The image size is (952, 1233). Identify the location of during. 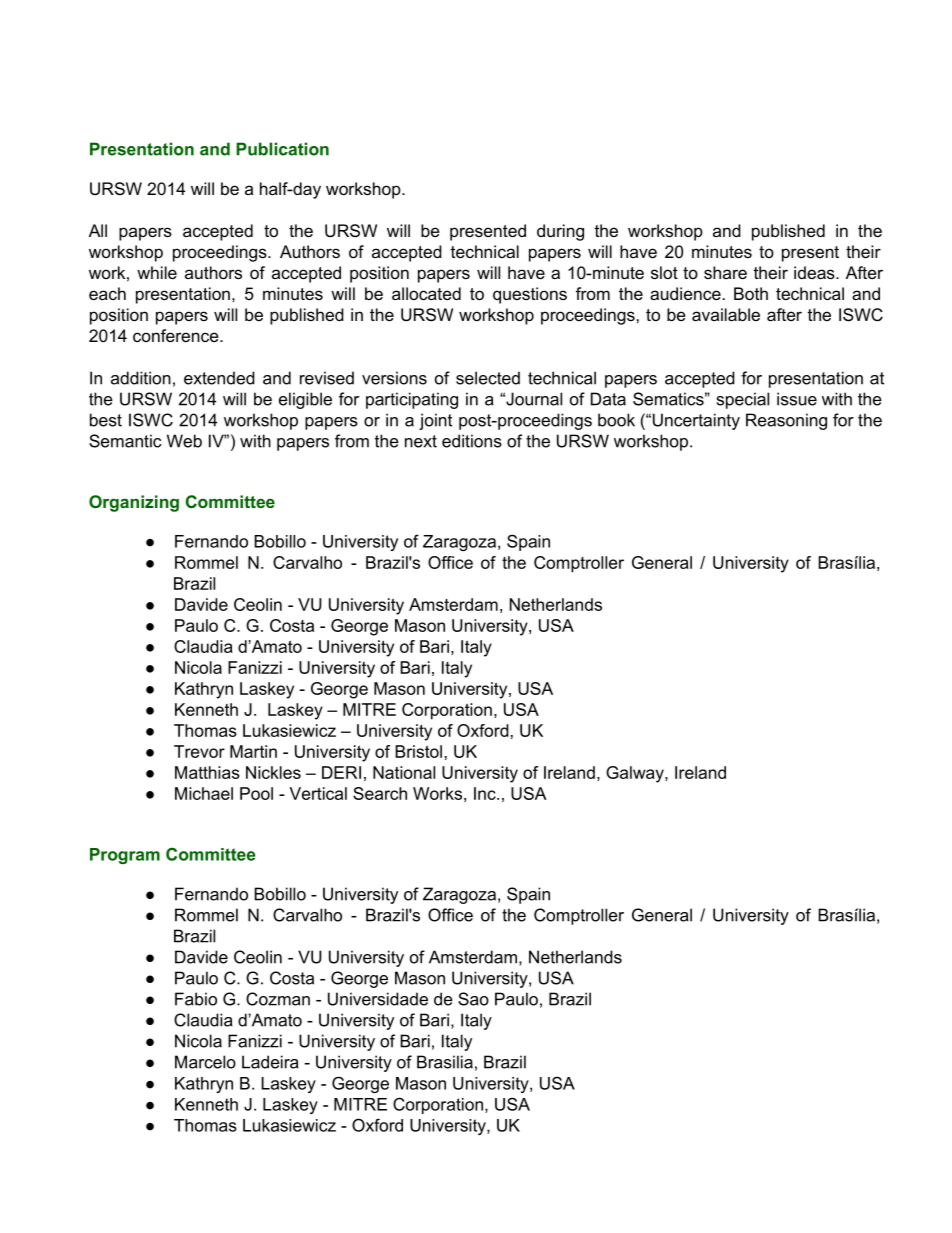
(560, 232).
